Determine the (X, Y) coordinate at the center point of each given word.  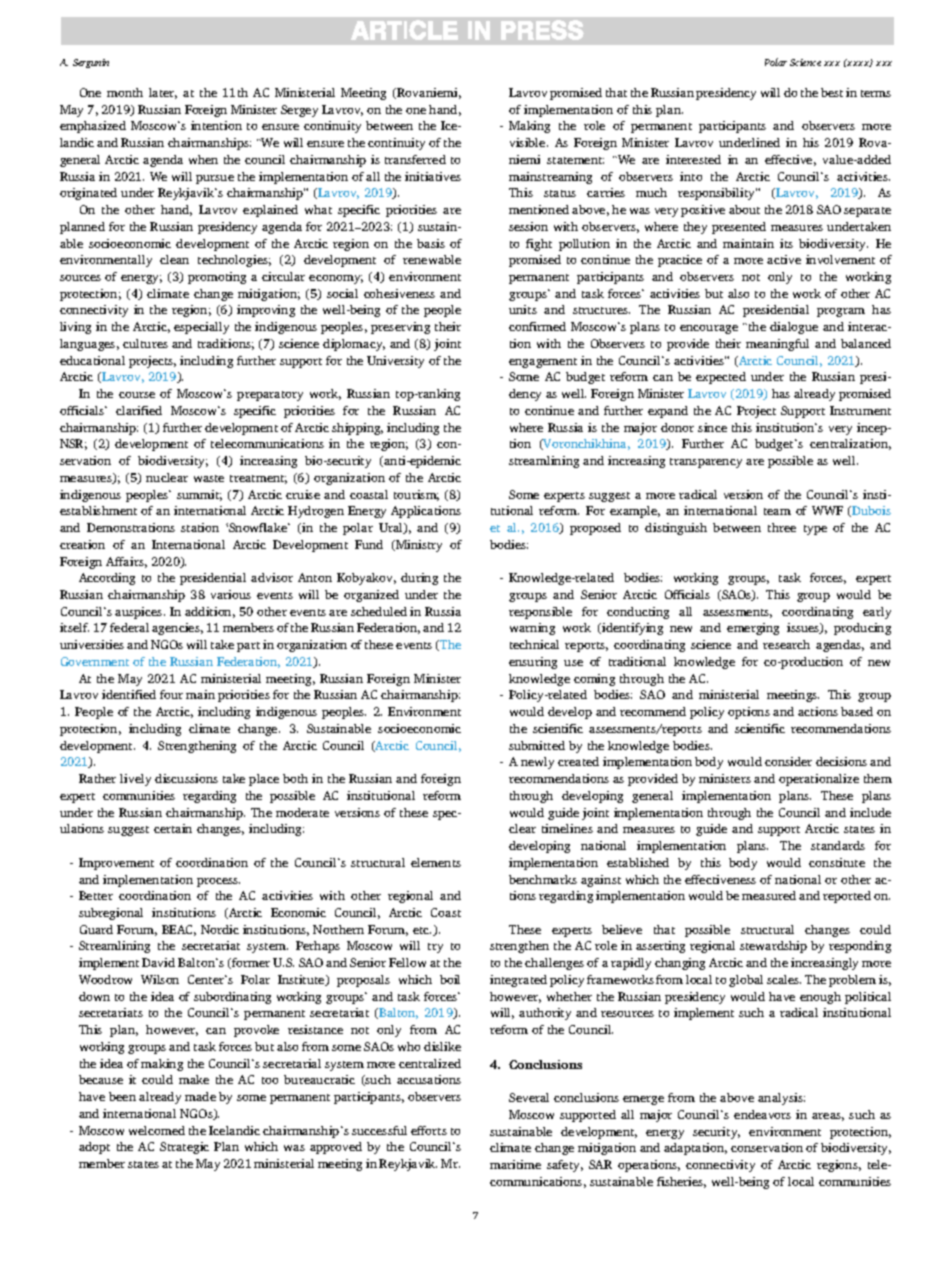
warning (532, 629)
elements (436, 862)
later (163, 93)
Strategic (184, 1148)
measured (769, 895)
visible (529, 142)
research (786, 644)
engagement (543, 363)
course (137, 395)
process (218, 882)
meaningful (777, 345)
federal (129, 627)
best (832, 92)
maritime (515, 1164)
